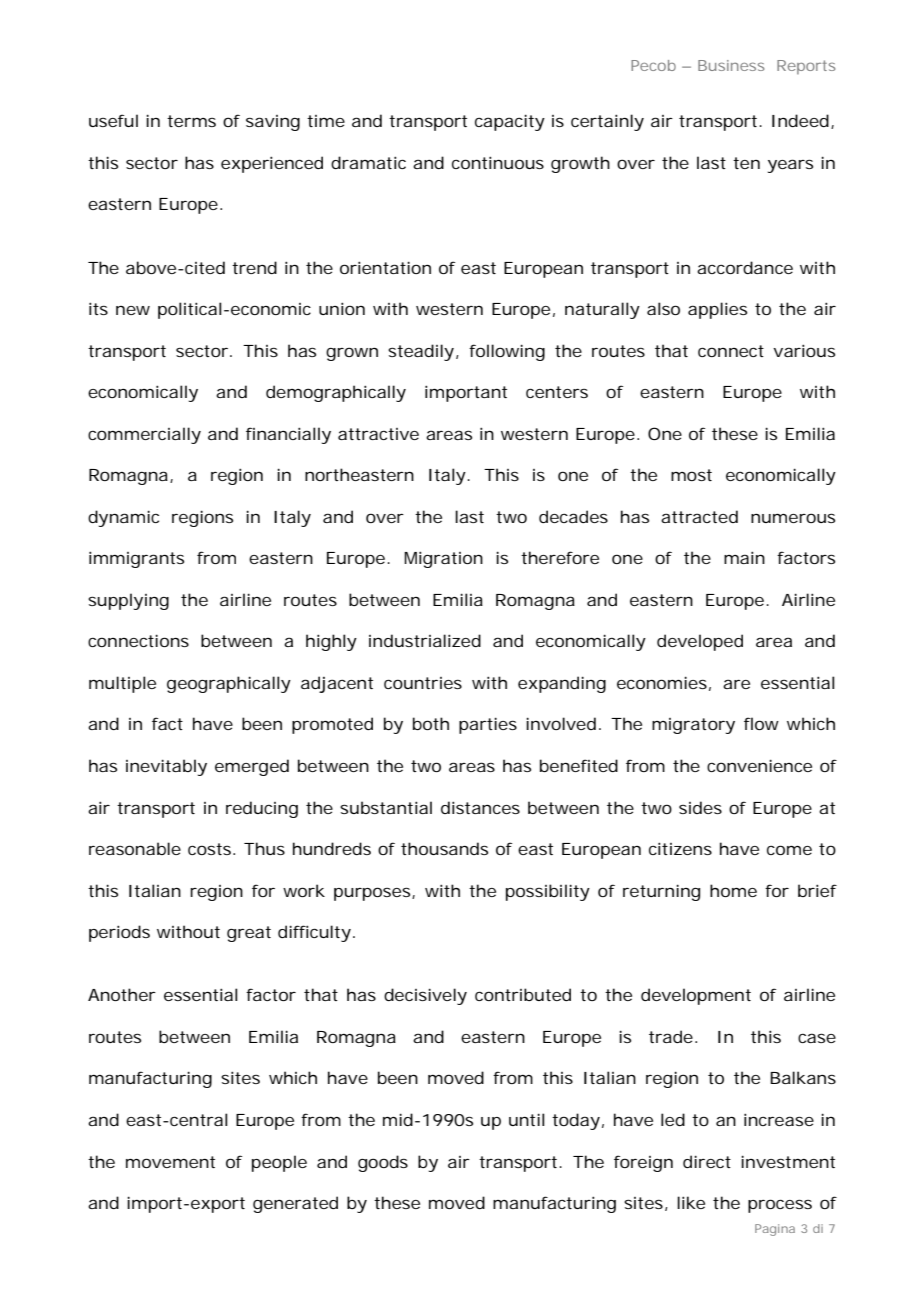  I want to click on Business, so click(731, 65).
